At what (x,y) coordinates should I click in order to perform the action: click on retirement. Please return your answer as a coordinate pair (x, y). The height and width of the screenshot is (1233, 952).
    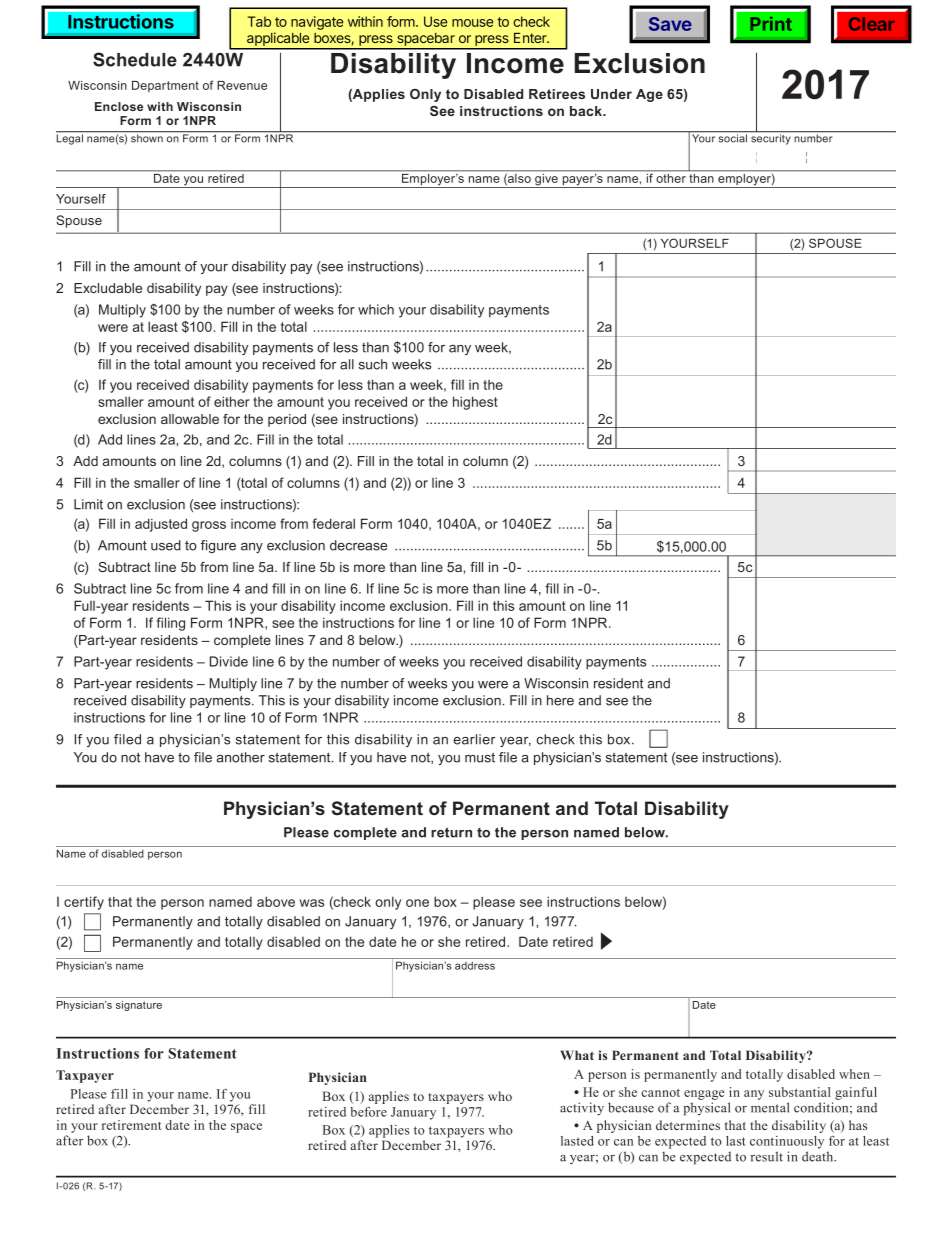
    Looking at the image, I should click on (132, 1125).
